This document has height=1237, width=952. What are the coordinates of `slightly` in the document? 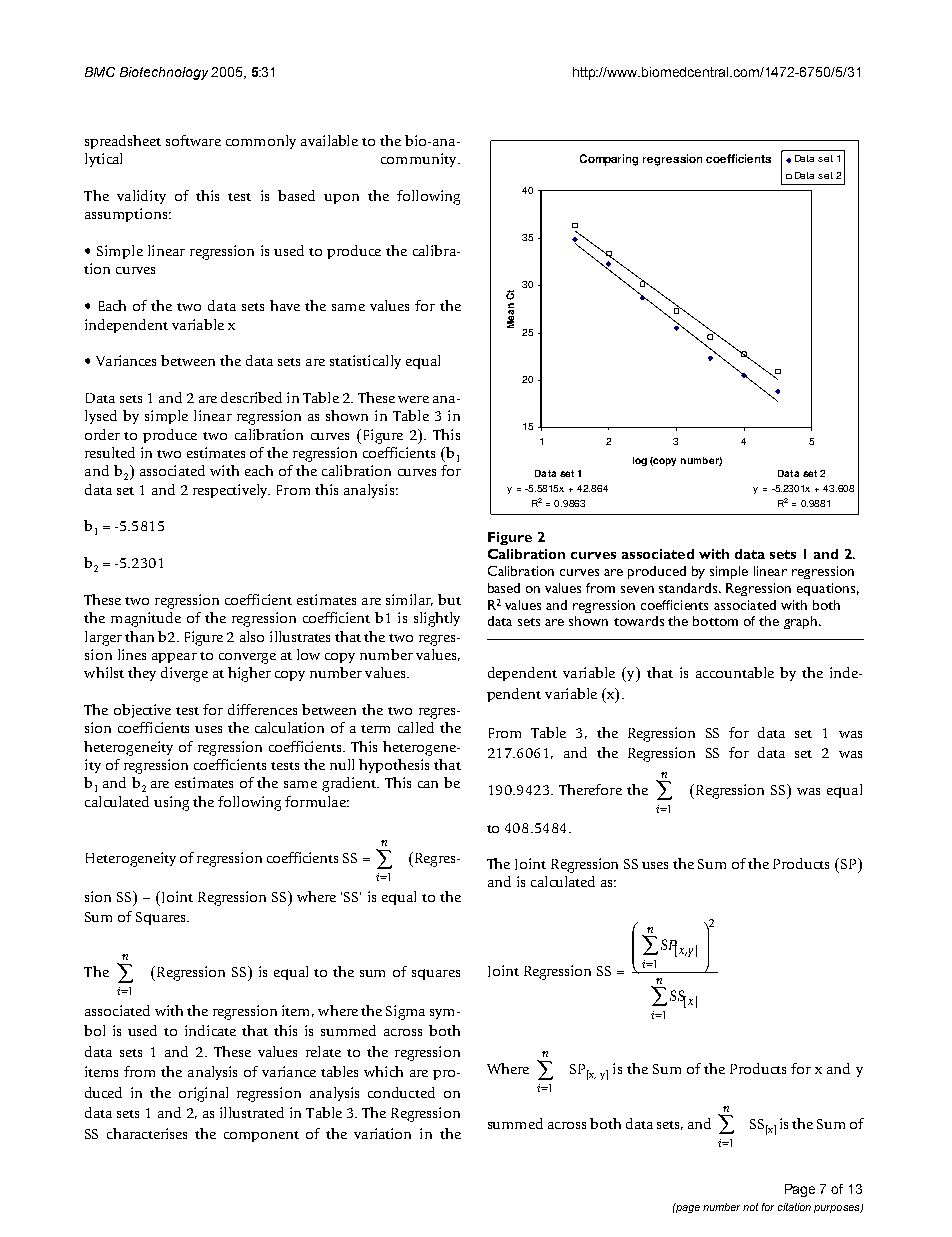 It's located at (437, 619).
